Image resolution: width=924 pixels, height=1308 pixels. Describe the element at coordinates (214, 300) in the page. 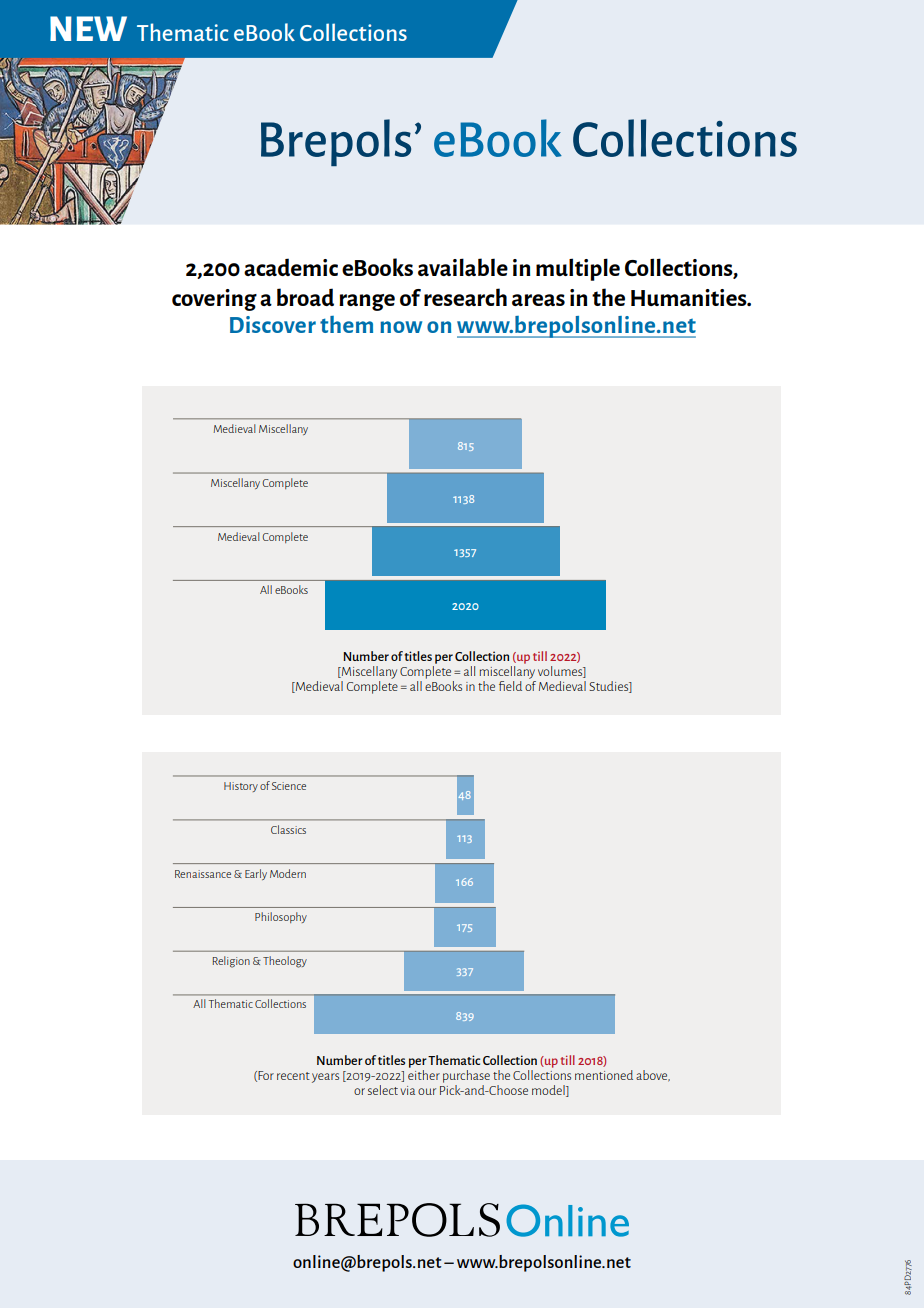

I see `covering` at that location.
